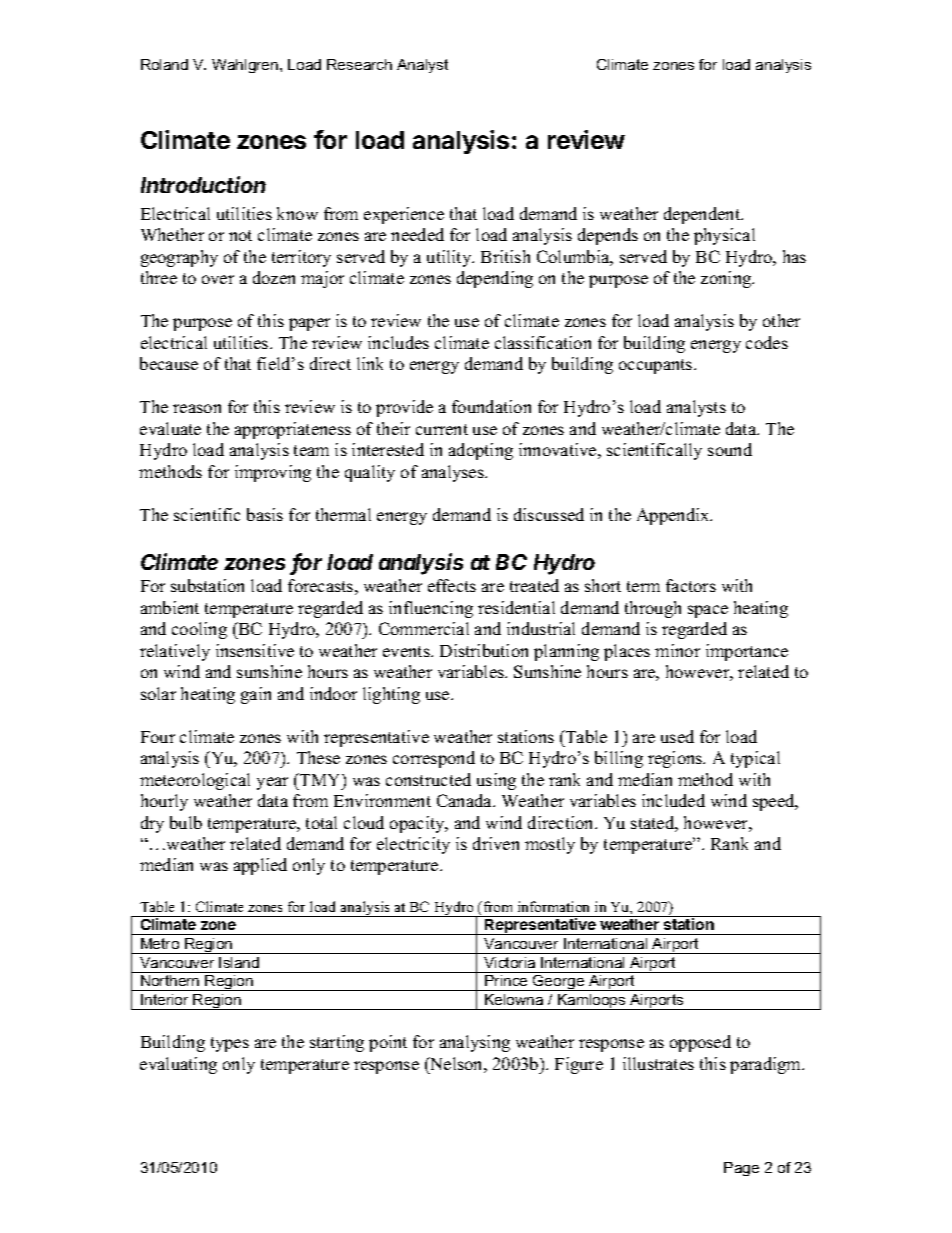  I want to click on dependent, so click(703, 215).
